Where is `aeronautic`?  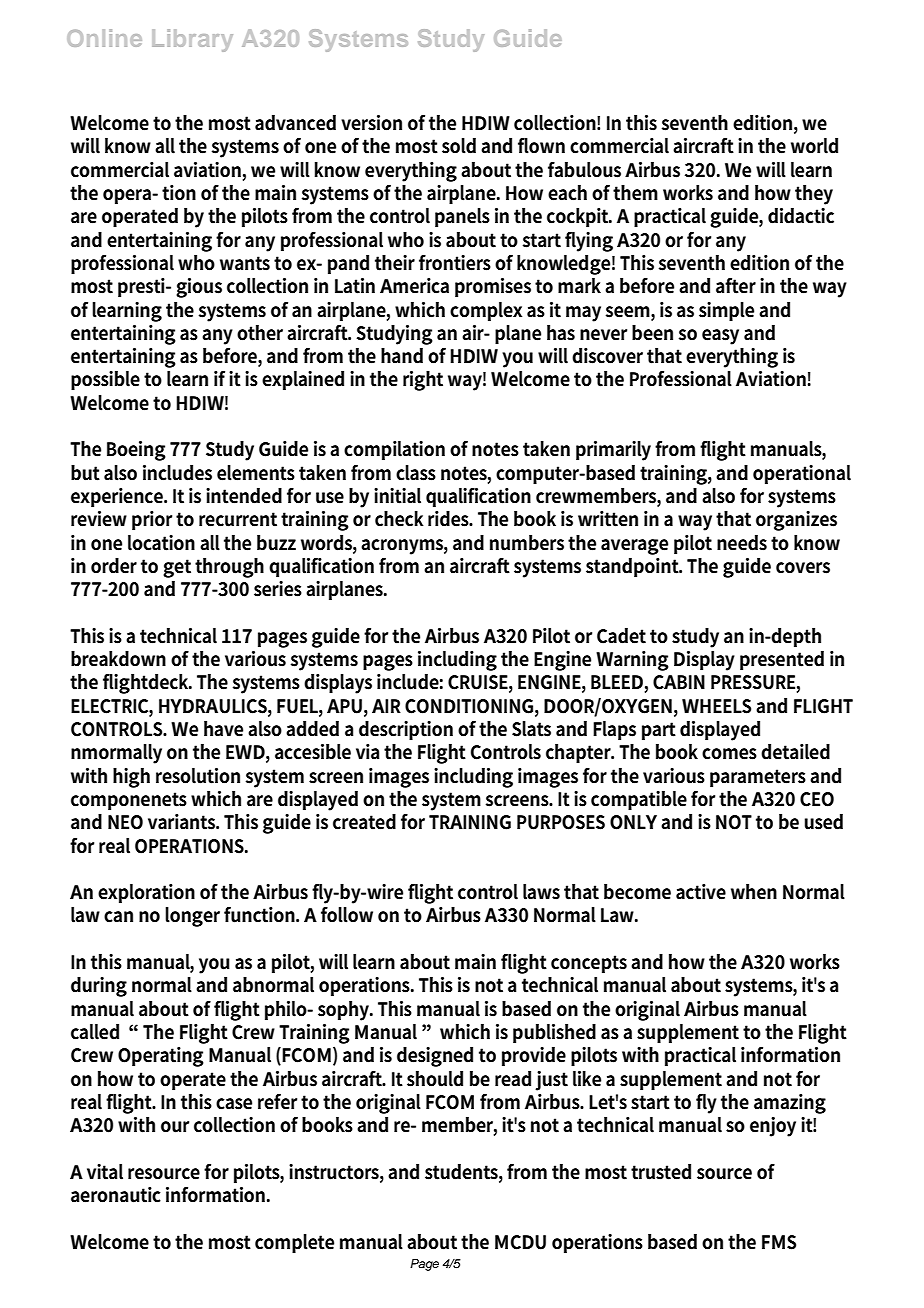
aeronautic is located at coordinates (116, 1195).
